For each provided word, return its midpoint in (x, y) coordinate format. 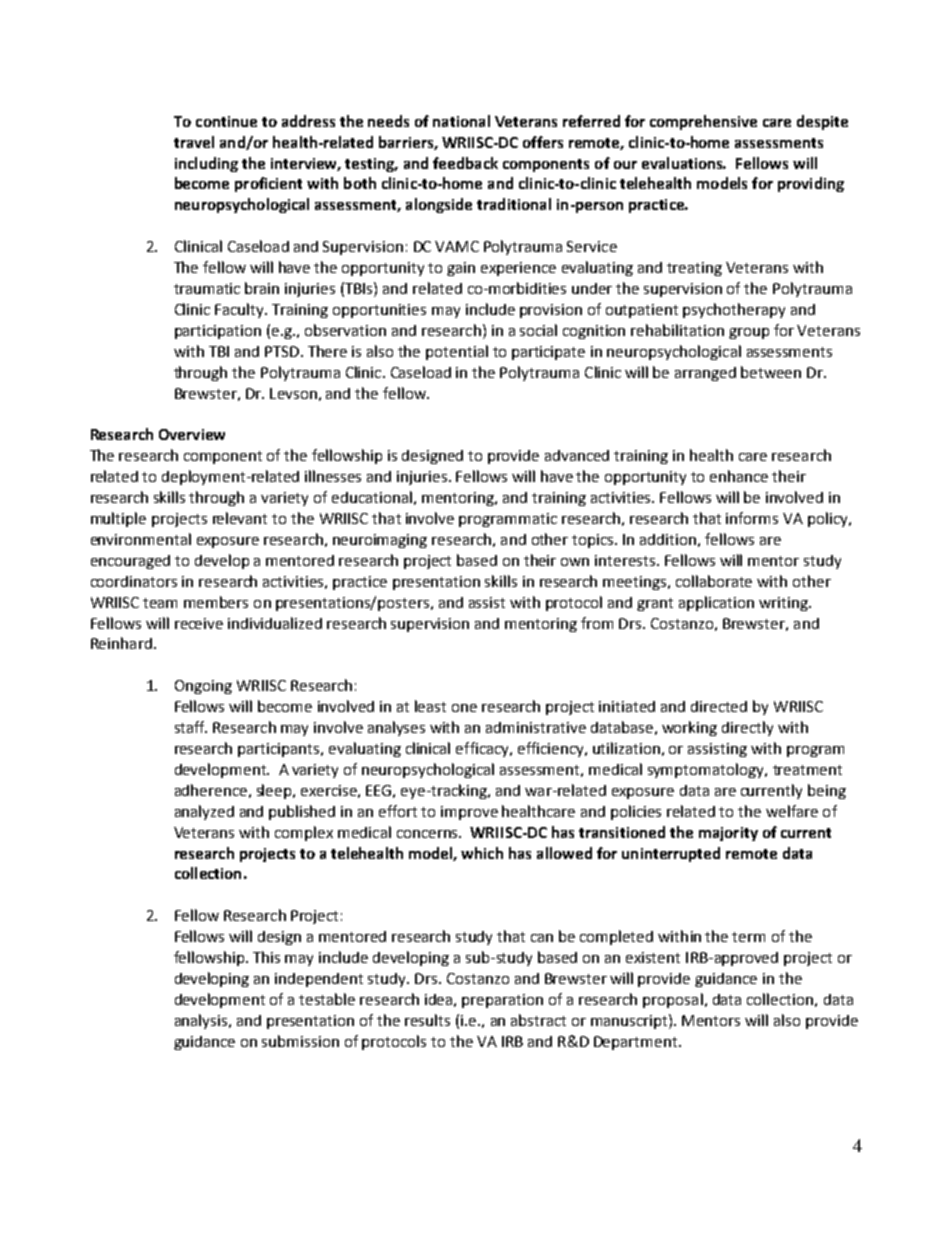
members (216, 602)
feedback (465, 163)
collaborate (714, 581)
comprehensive (703, 122)
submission (300, 1041)
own (575, 562)
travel (194, 142)
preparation (502, 1001)
